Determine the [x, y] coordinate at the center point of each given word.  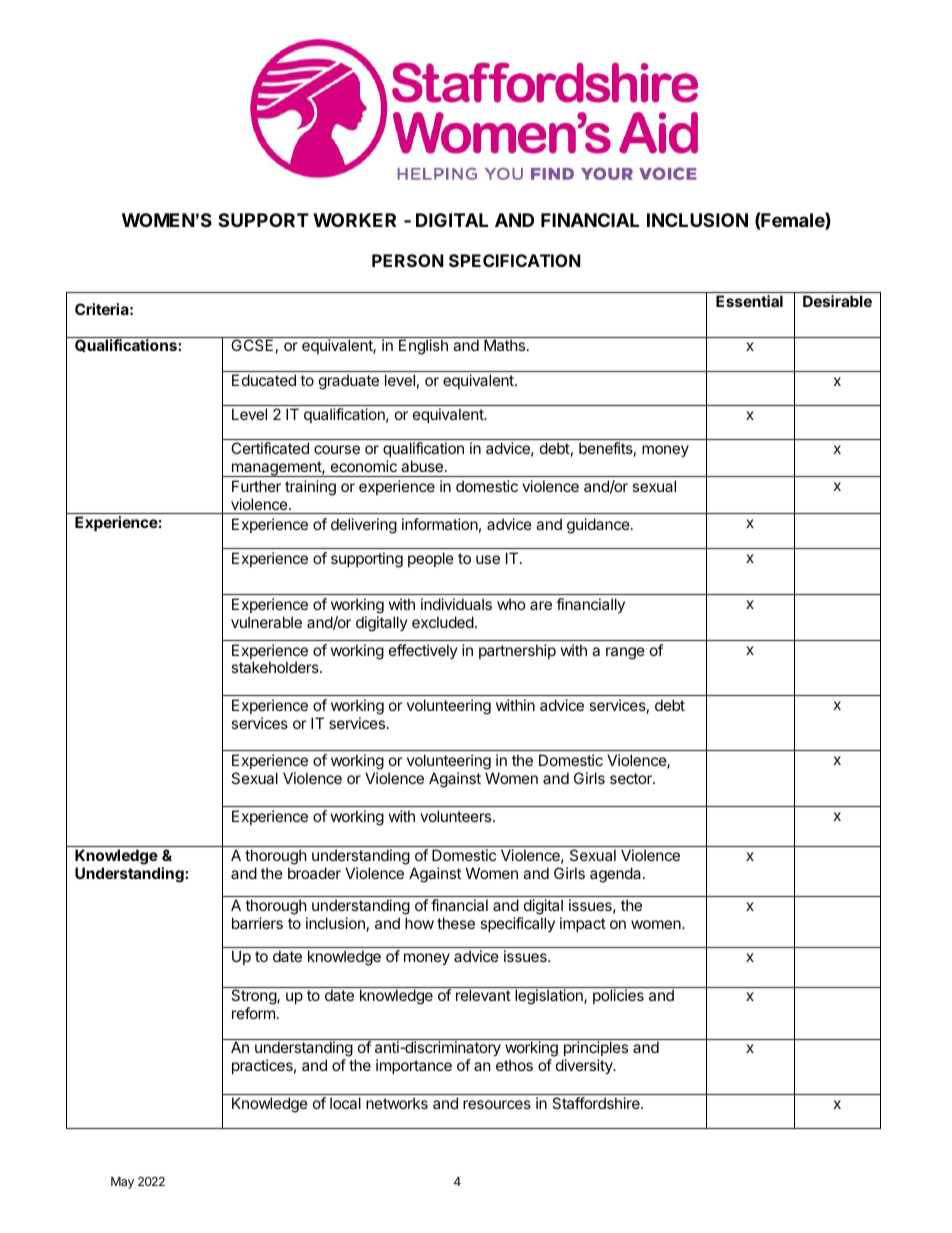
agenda [615, 875]
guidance [599, 526]
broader [314, 873]
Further [256, 486]
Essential [749, 301]
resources [497, 1104]
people [431, 559]
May [122, 1183]
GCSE [252, 345]
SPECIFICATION [515, 260]
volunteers [457, 816]
